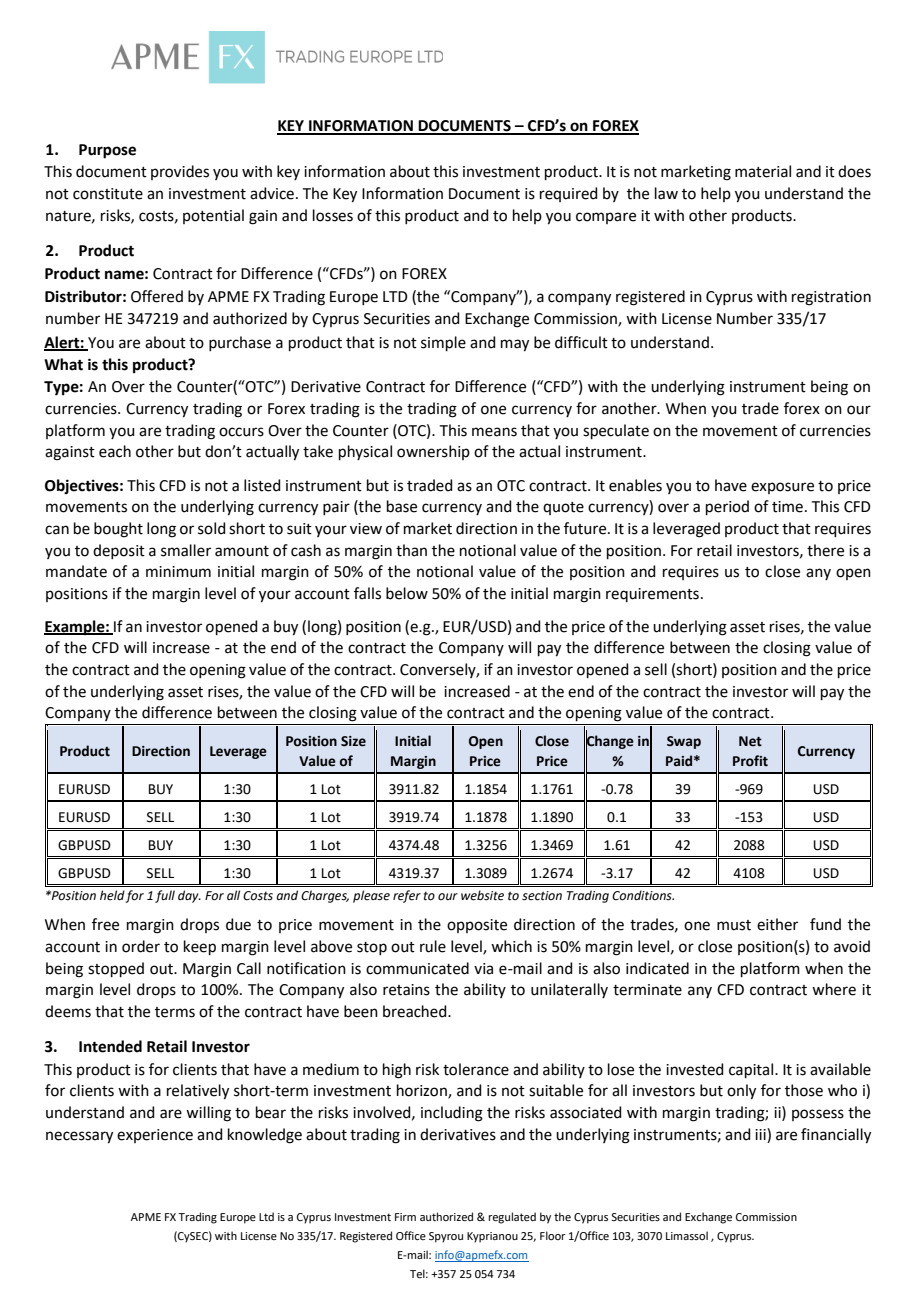 The image size is (924, 1308). I want to click on ownership, so click(433, 452).
